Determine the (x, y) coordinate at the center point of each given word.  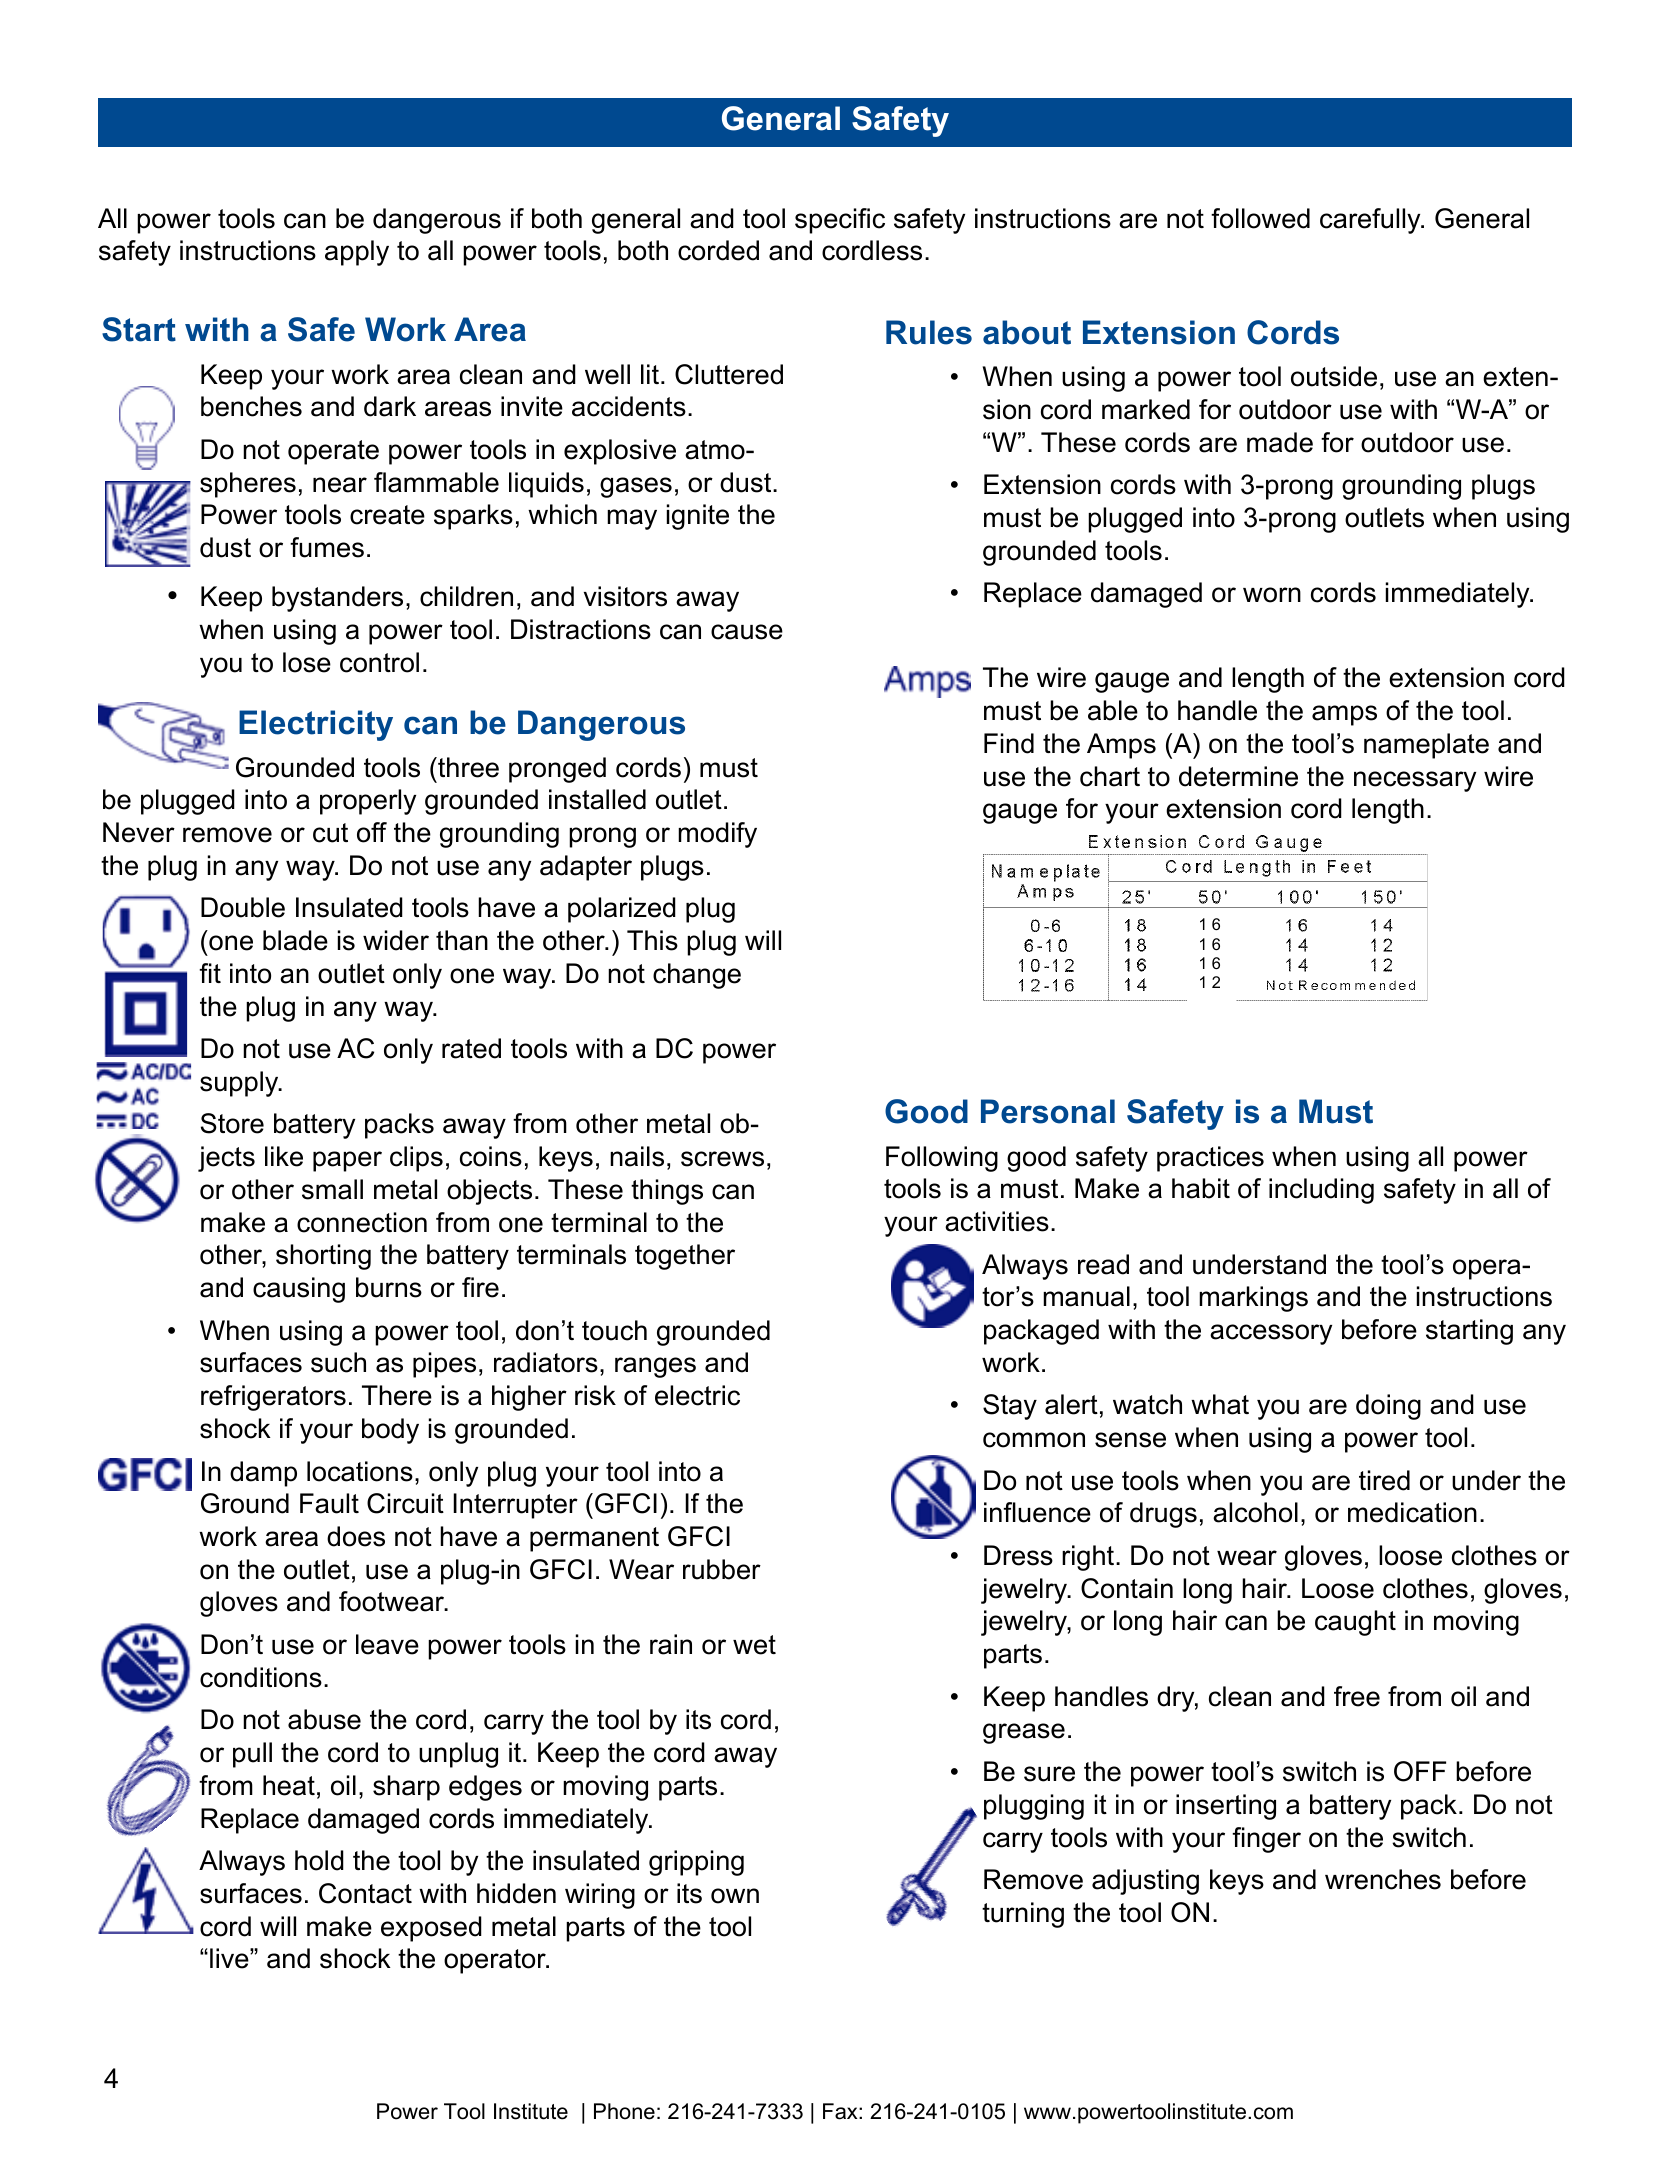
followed (1260, 218)
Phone (624, 2111)
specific (840, 221)
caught (1355, 1623)
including (1321, 1191)
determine (1238, 776)
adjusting (1145, 1882)
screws (722, 1159)
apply (357, 253)
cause (747, 632)
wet (754, 1645)
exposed (431, 1929)
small (332, 1189)
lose (307, 662)
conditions (261, 1677)
